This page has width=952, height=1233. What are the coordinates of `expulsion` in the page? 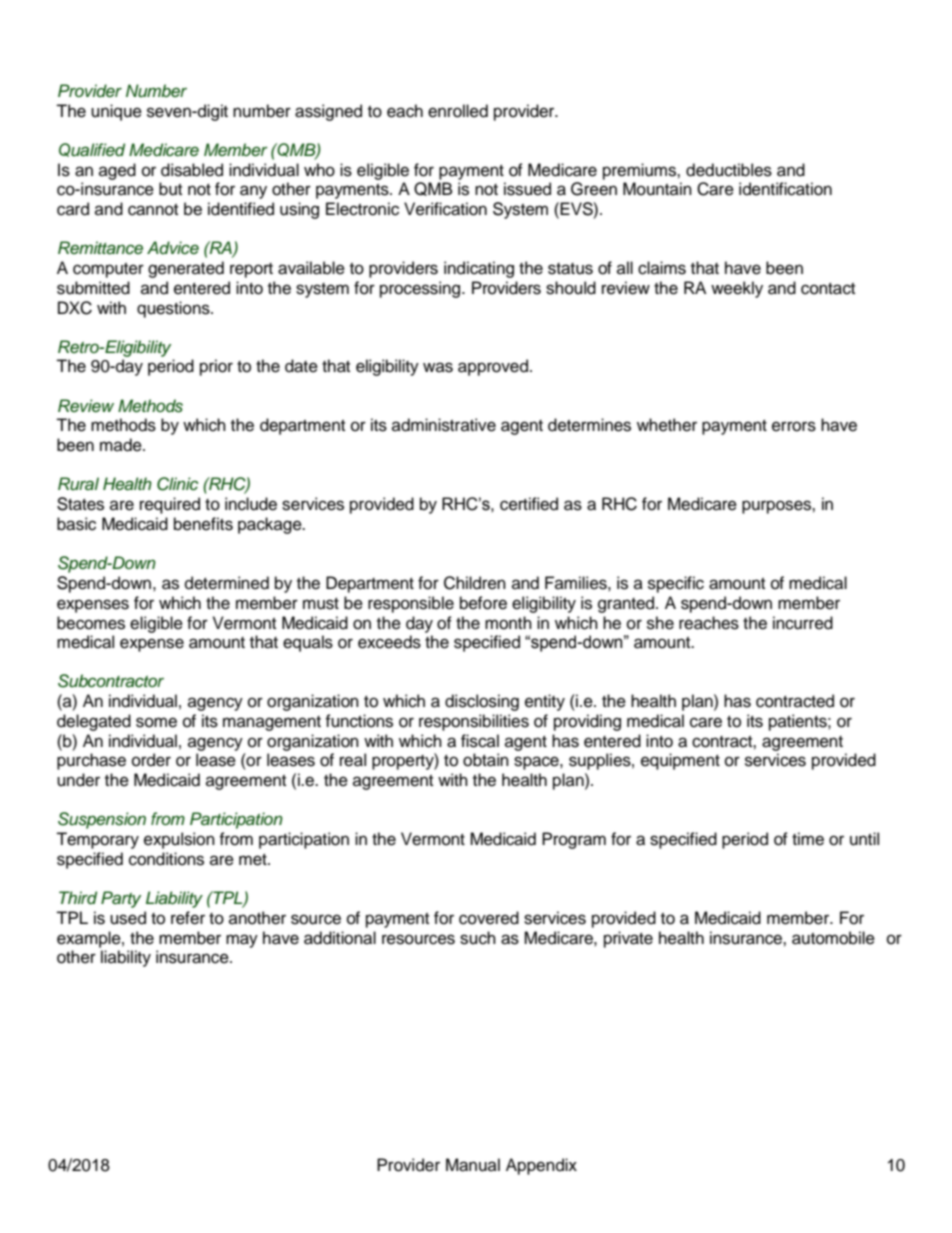 It's located at (179, 840).
